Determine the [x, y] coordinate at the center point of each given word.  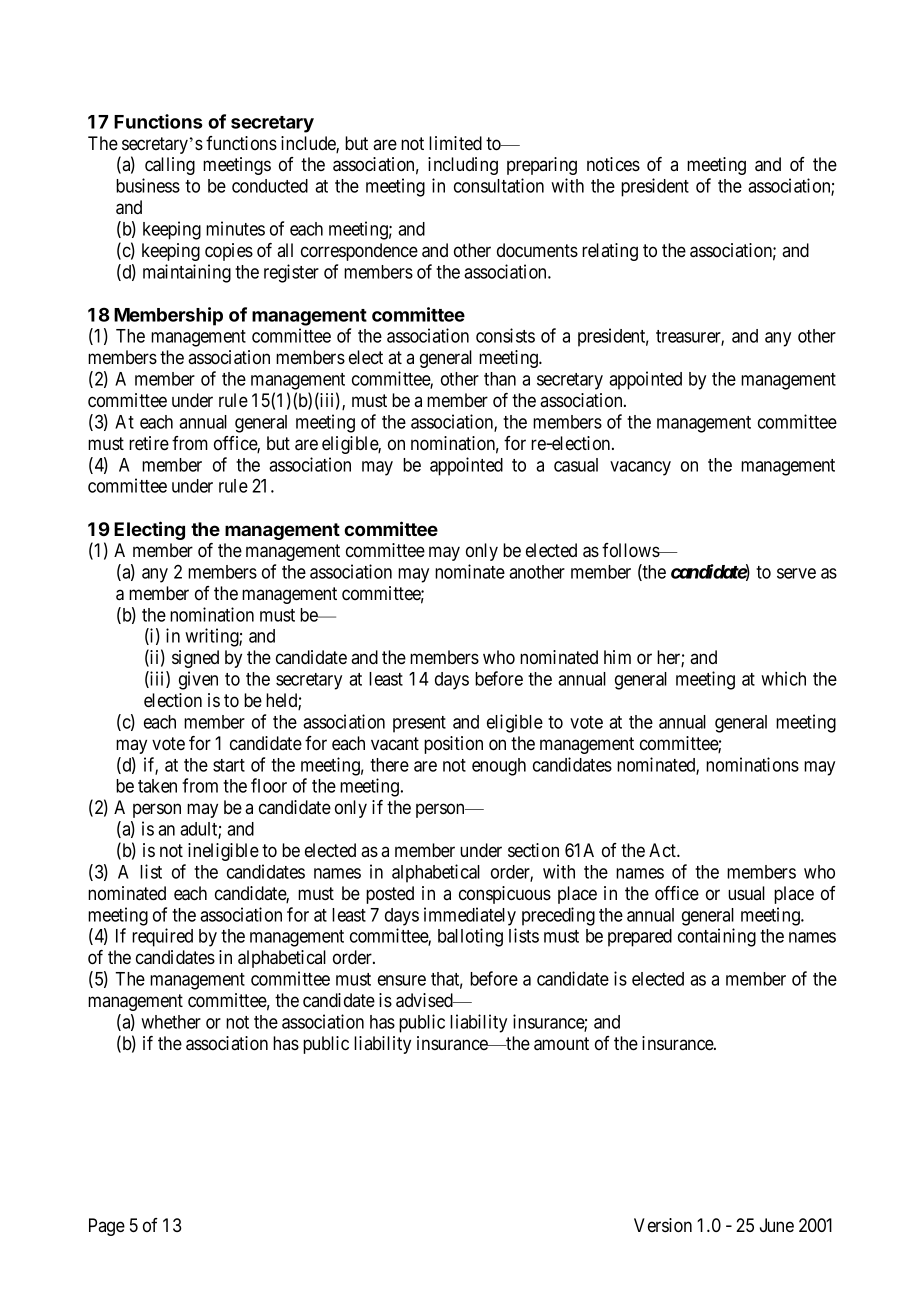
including [463, 166]
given [198, 680]
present [419, 724]
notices [613, 164]
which [783, 678]
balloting [470, 937]
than [500, 379]
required [162, 937]
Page [107, 1227]
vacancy [640, 468]
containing [717, 937]
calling [170, 166]
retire [149, 443]
